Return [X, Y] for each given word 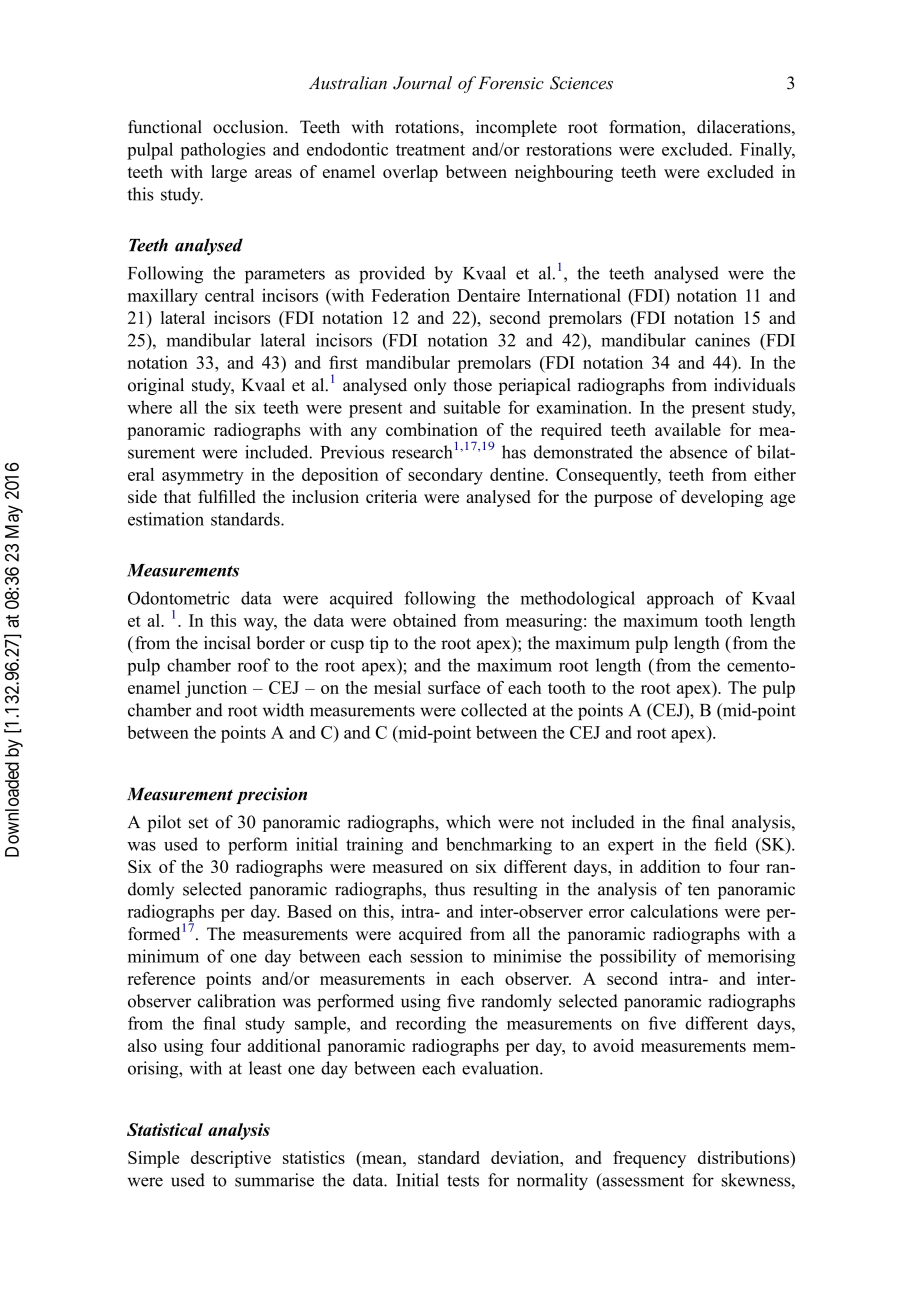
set [198, 823]
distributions [744, 1157]
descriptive [231, 1159]
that [177, 496]
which [468, 822]
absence [698, 452]
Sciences [581, 83]
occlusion [249, 127]
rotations [428, 127]
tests [463, 1181]
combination [432, 429]
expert [631, 847]
